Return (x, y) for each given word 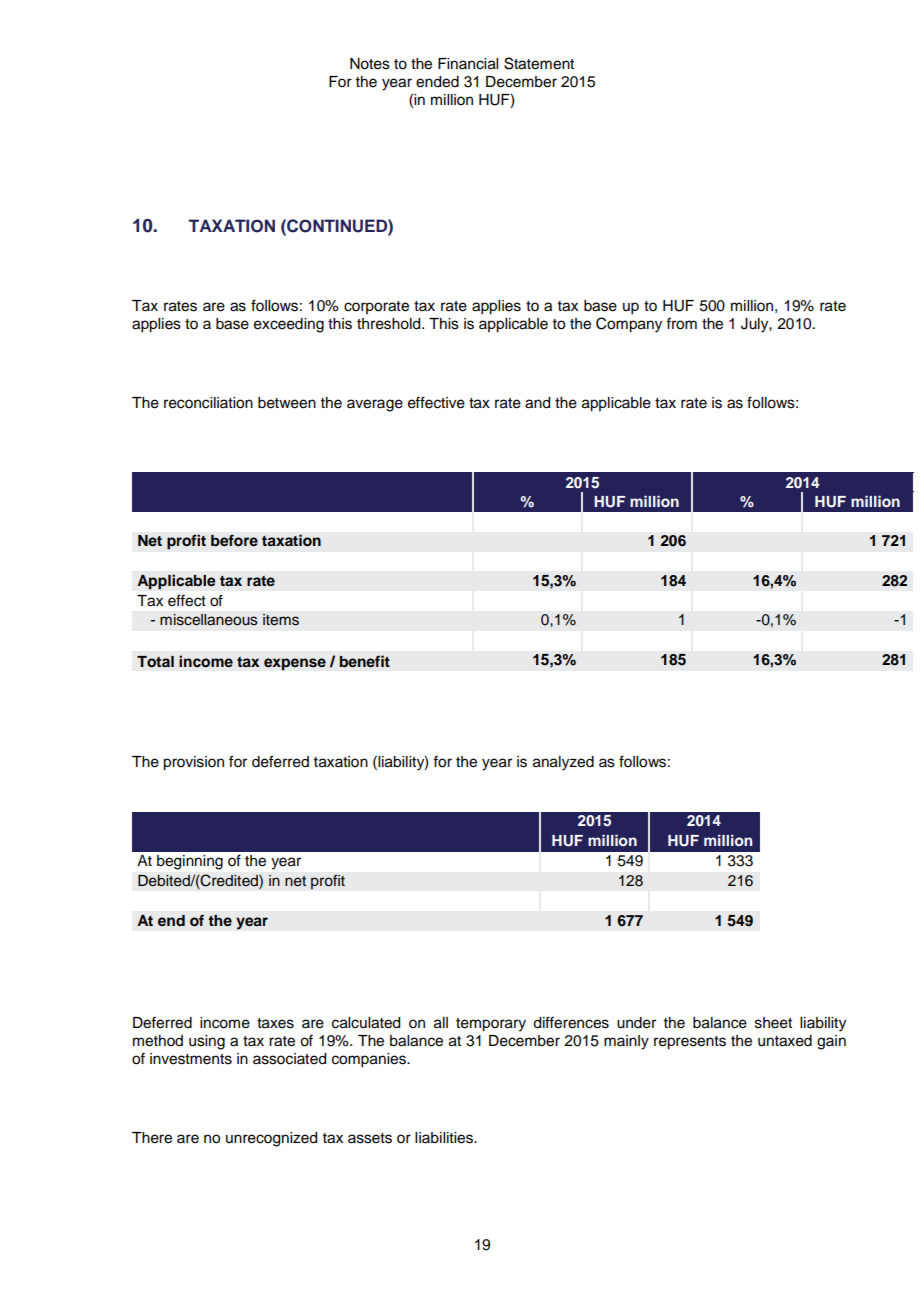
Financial (468, 64)
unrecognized (271, 1139)
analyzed (563, 763)
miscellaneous (209, 620)
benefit (365, 661)
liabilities (445, 1138)
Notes (370, 64)
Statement (539, 63)
